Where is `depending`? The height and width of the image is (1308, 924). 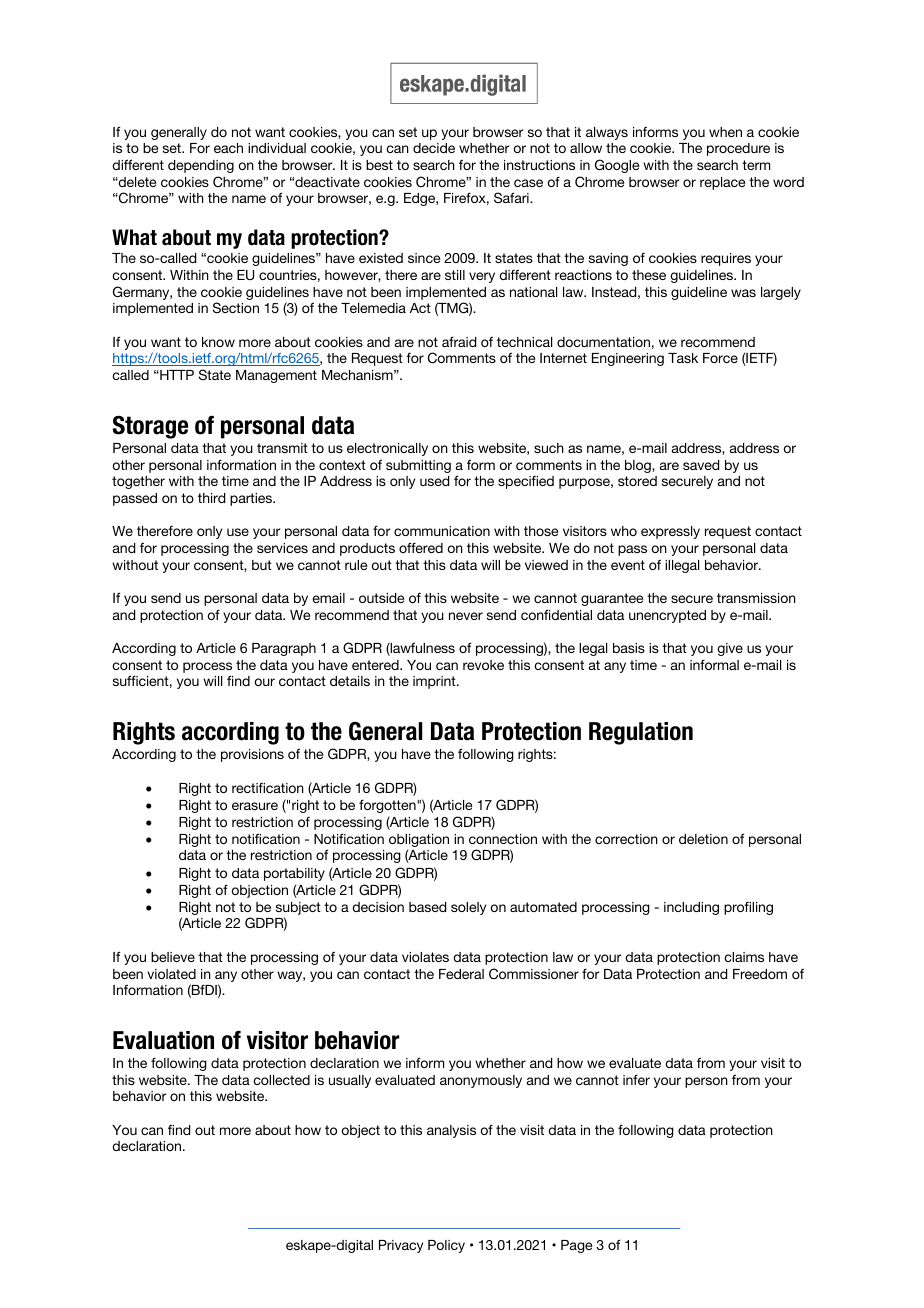 depending is located at coordinates (201, 166).
